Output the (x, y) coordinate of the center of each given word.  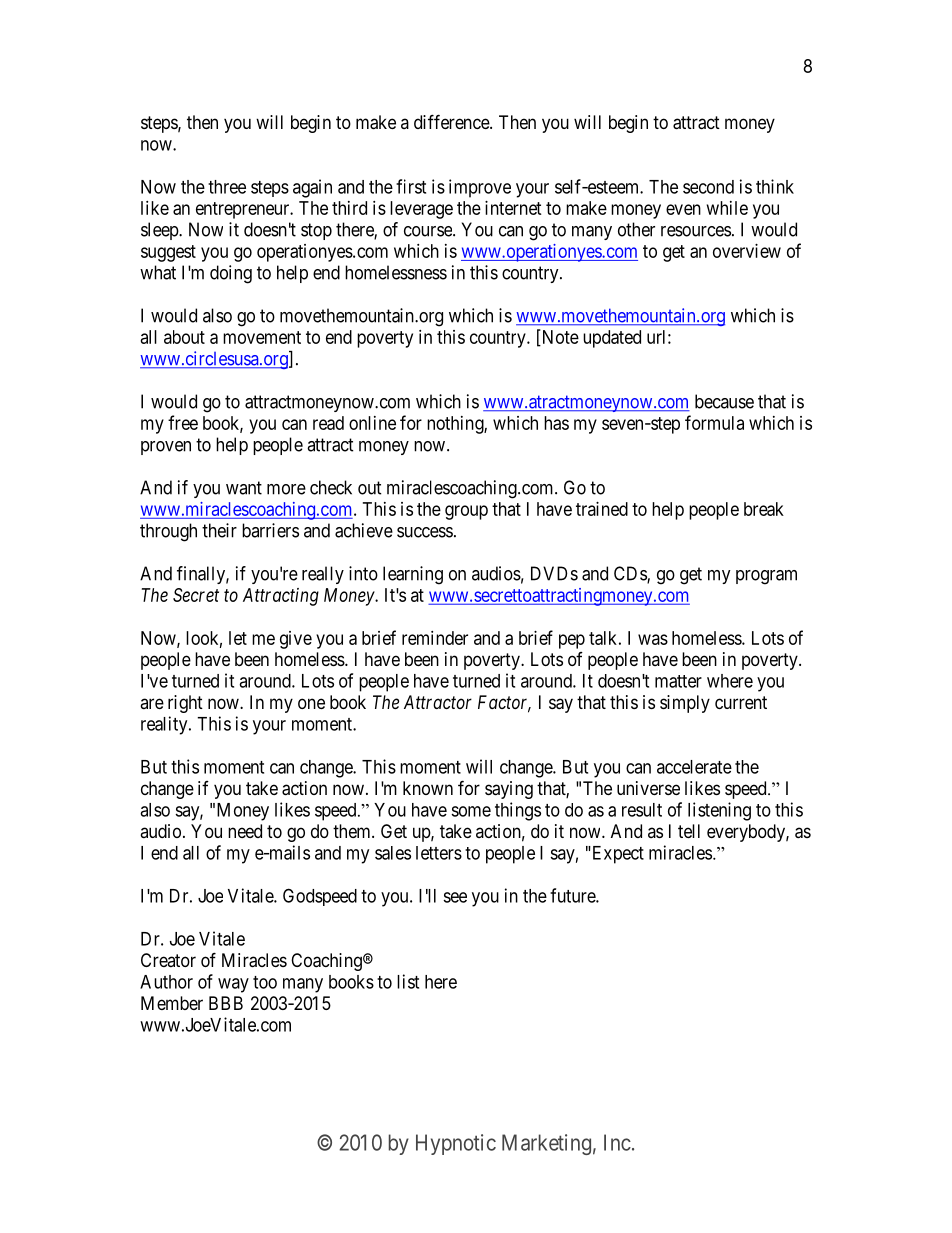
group (466, 512)
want (244, 488)
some (471, 811)
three (227, 187)
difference (452, 121)
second (708, 187)
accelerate (694, 767)
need (245, 831)
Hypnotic (456, 1144)
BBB (226, 1003)
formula (714, 422)
